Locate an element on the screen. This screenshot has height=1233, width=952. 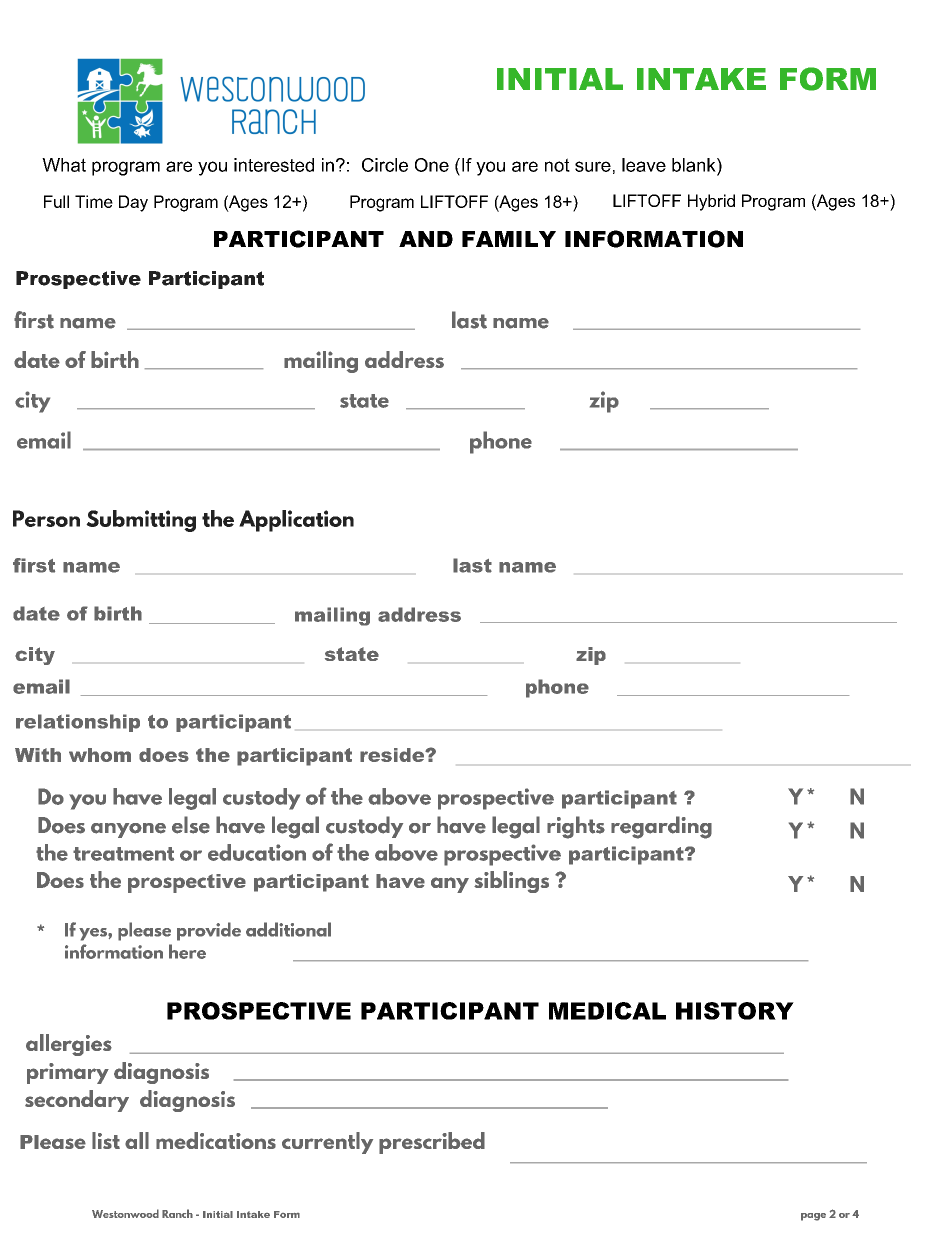
additional is located at coordinates (288, 929).
